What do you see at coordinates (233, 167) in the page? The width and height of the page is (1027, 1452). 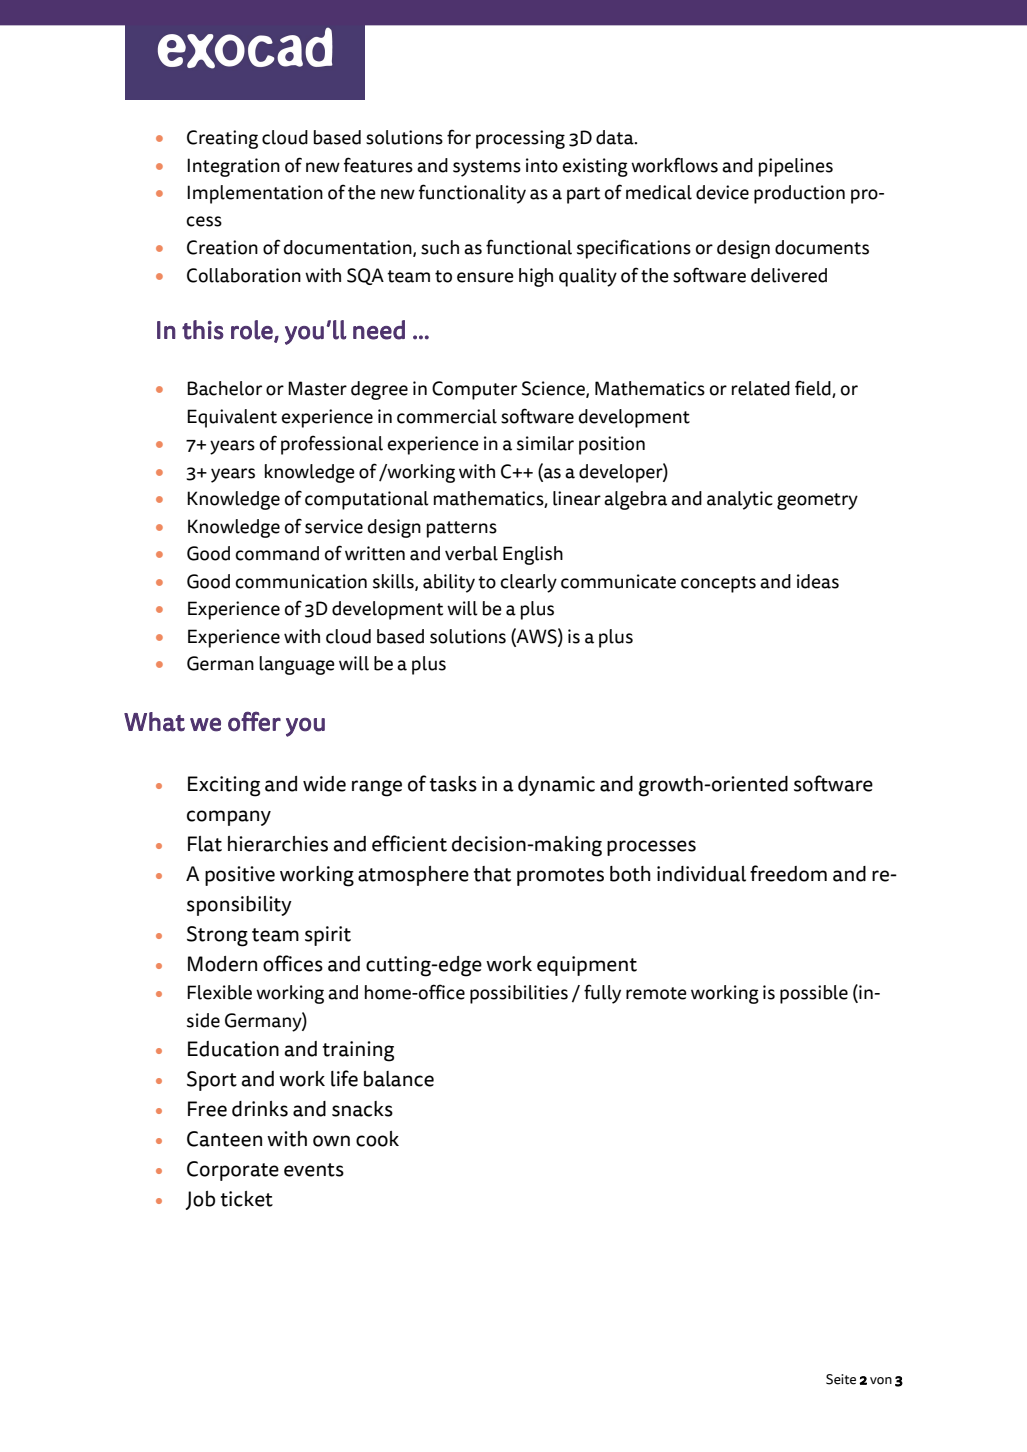 I see `Integration` at bounding box center [233, 167].
